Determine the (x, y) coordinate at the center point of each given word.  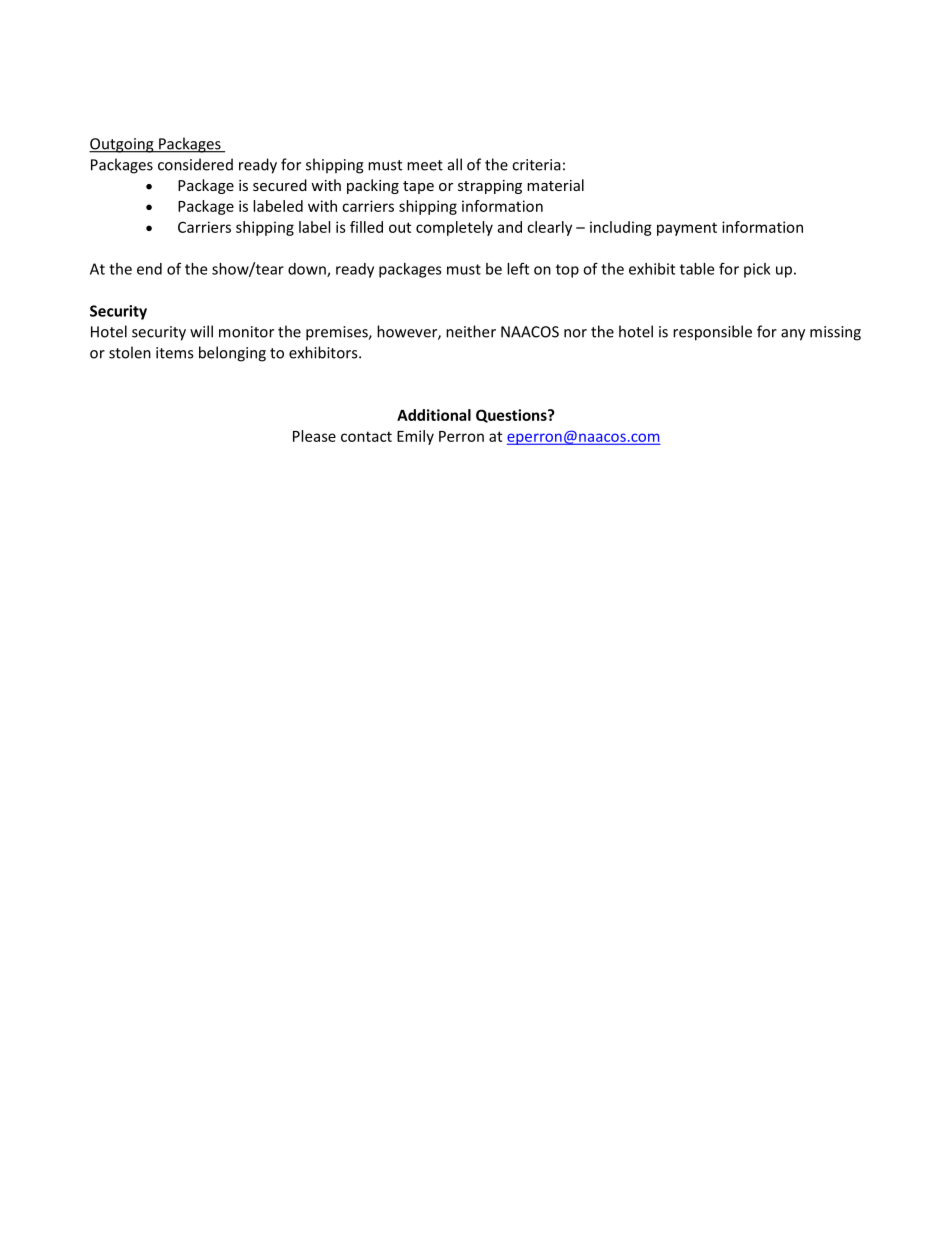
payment (687, 229)
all (455, 164)
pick (757, 270)
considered (195, 164)
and (509, 227)
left (518, 268)
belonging (232, 354)
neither (471, 331)
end (149, 269)
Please (314, 436)
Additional (434, 415)
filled (366, 227)
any (793, 335)
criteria (536, 165)
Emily (415, 437)
